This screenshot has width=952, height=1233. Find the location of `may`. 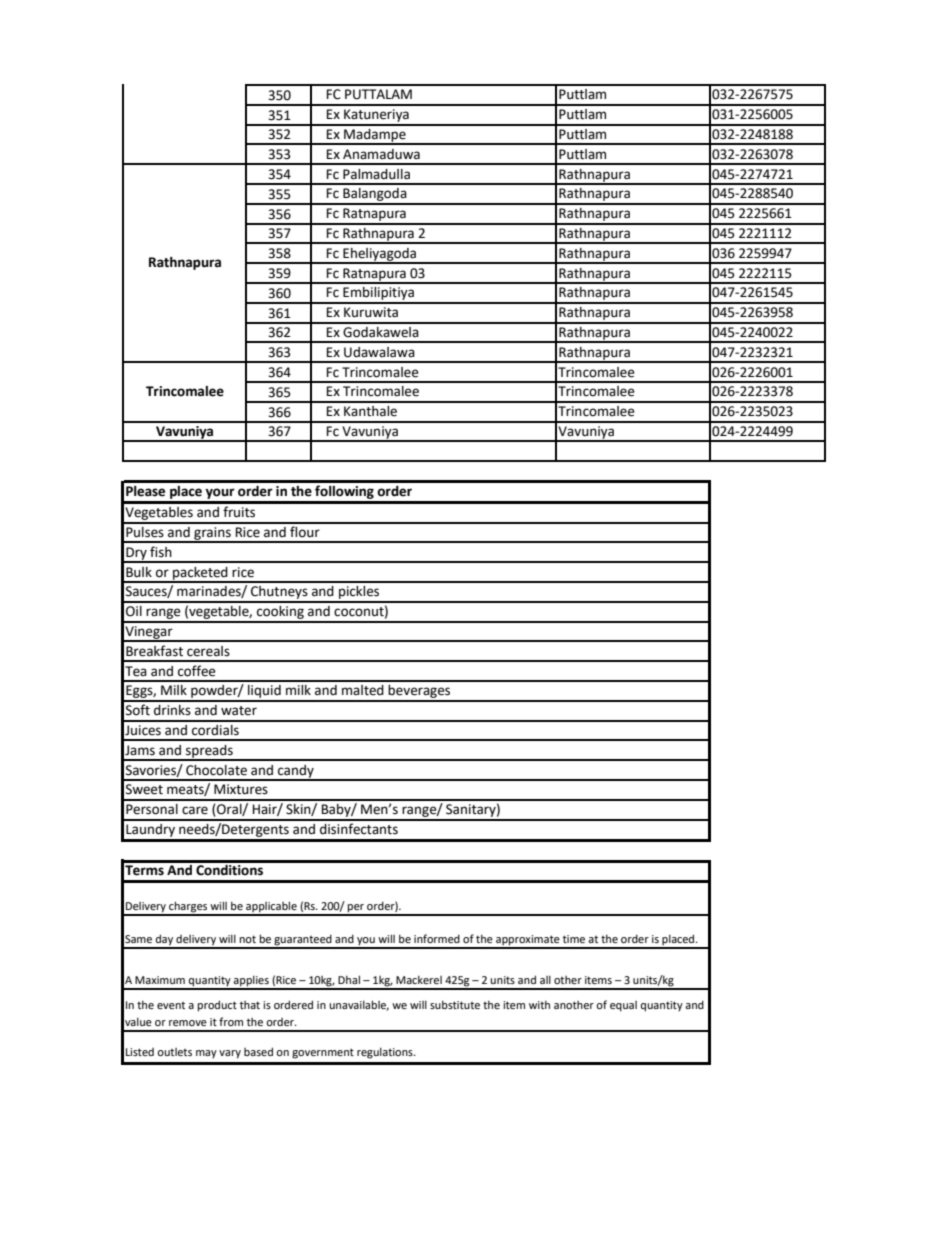

may is located at coordinates (206, 1054).
